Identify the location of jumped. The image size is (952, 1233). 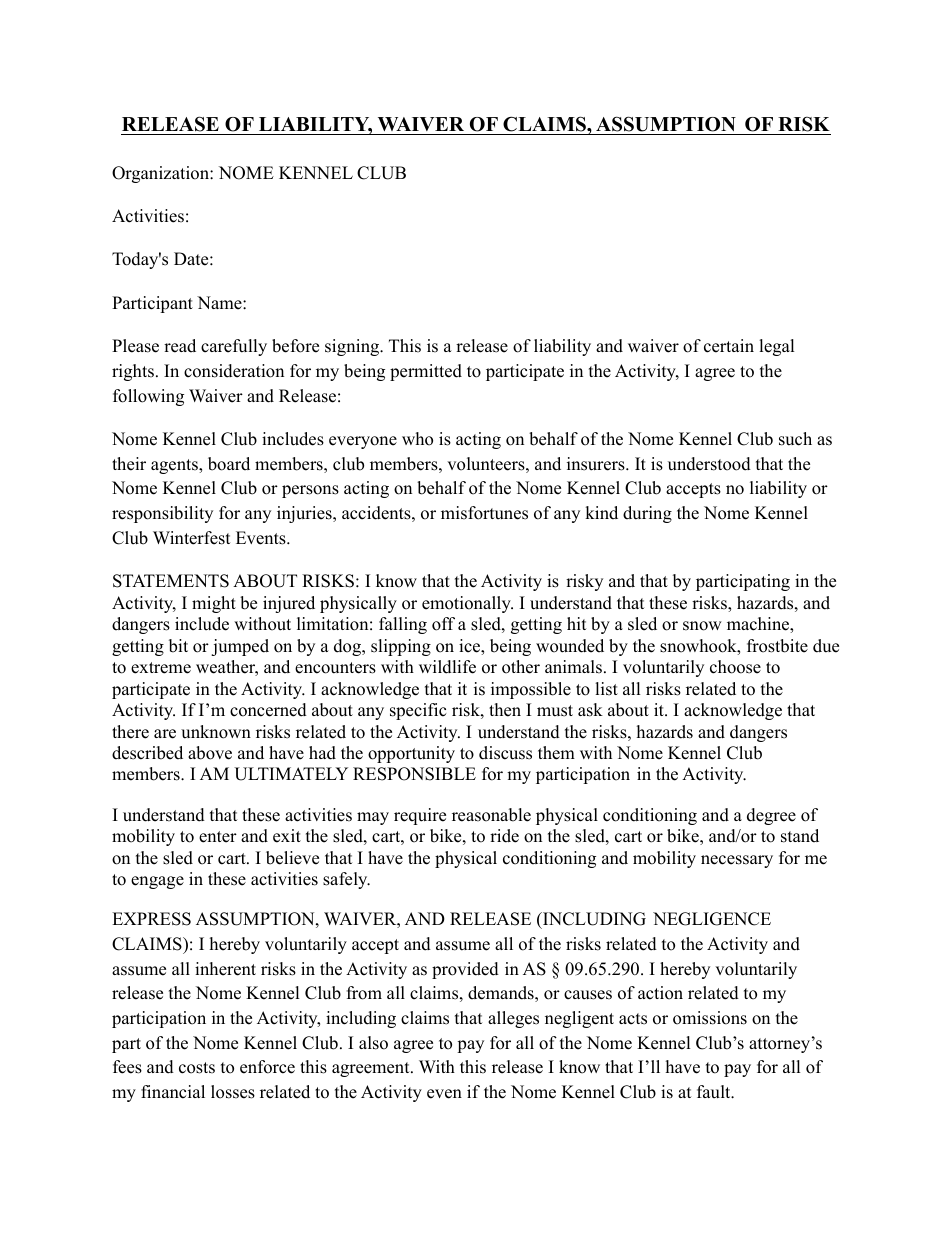
(240, 647).
